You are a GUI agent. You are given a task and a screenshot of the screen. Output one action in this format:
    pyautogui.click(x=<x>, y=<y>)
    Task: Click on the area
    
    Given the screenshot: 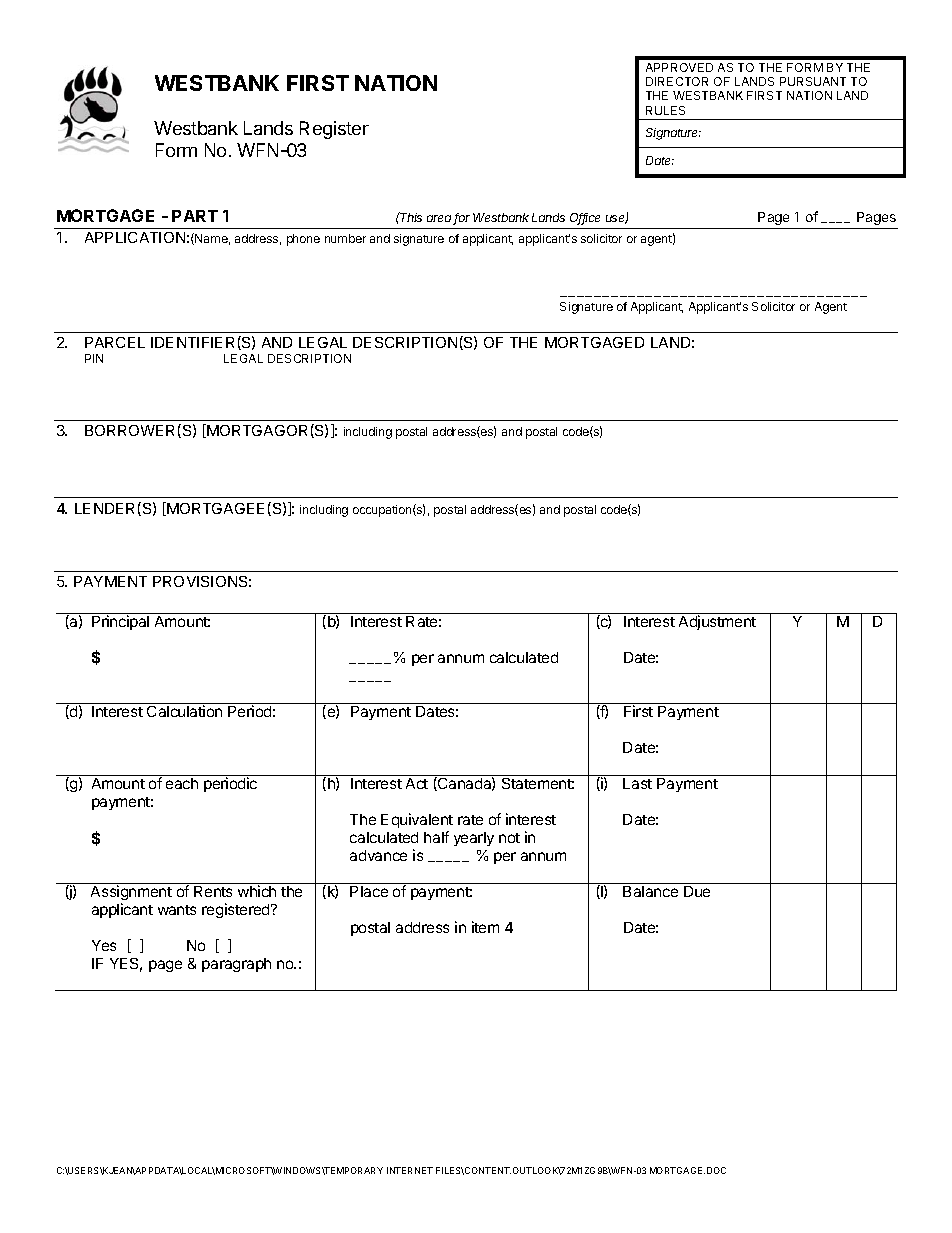 What is the action you would take?
    pyautogui.click(x=440, y=220)
